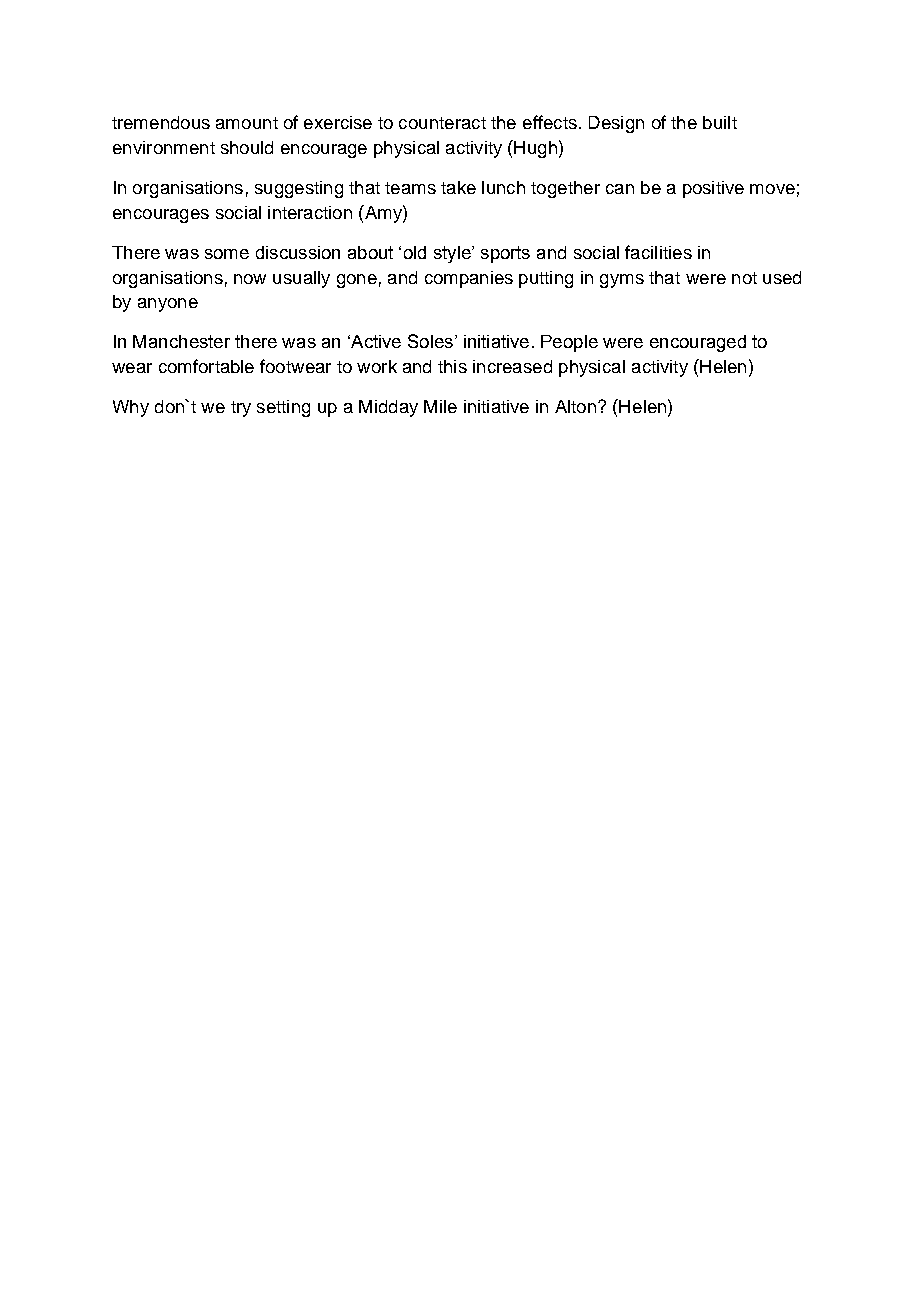 The image size is (924, 1308). Describe the element at coordinates (720, 122) in the page. I see `built` at that location.
